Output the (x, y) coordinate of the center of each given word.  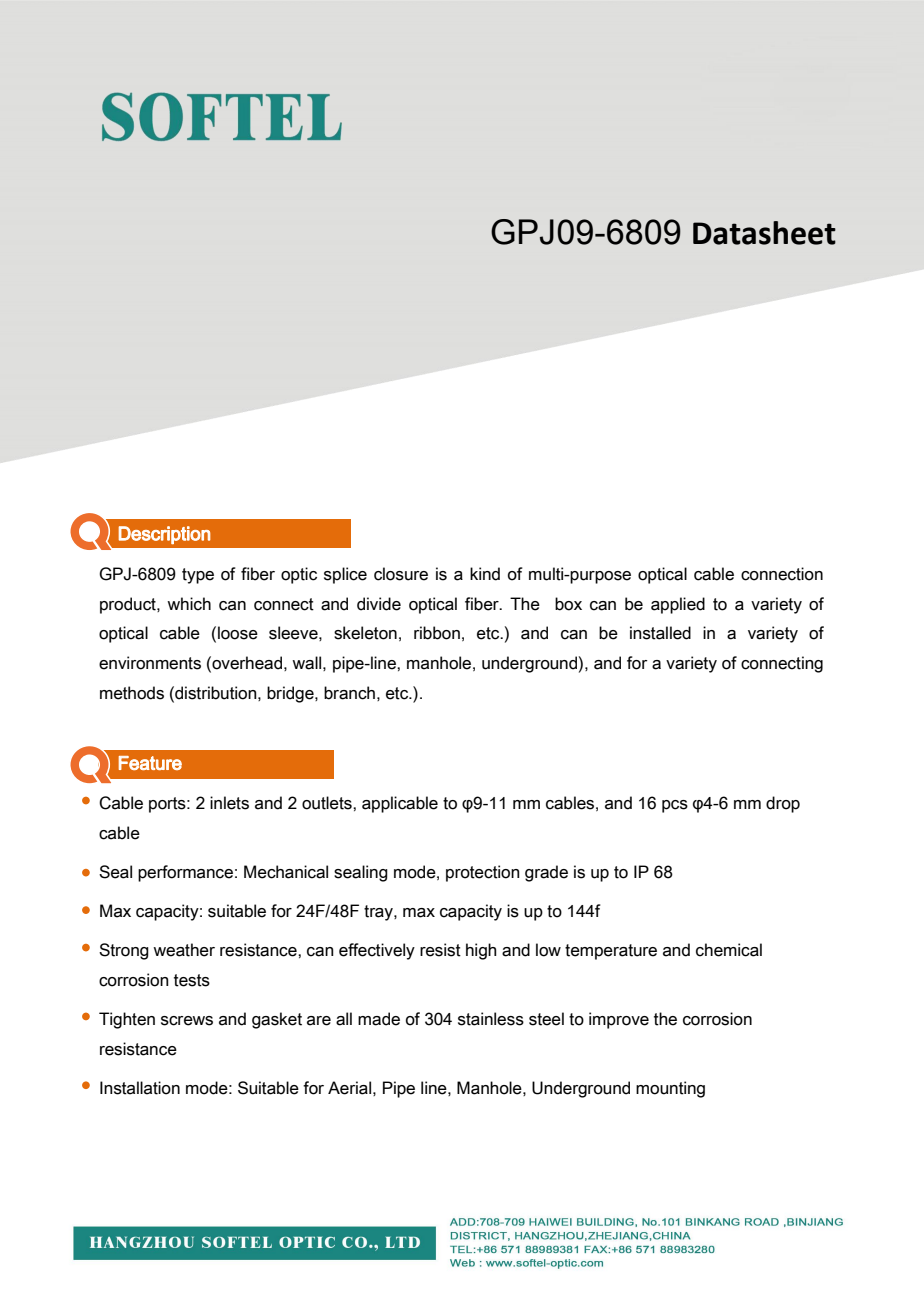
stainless (491, 1019)
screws (187, 1021)
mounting (670, 1089)
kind (485, 574)
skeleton (365, 633)
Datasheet (764, 233)
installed (660, 633)
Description (164, 535)
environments (150, 663)
